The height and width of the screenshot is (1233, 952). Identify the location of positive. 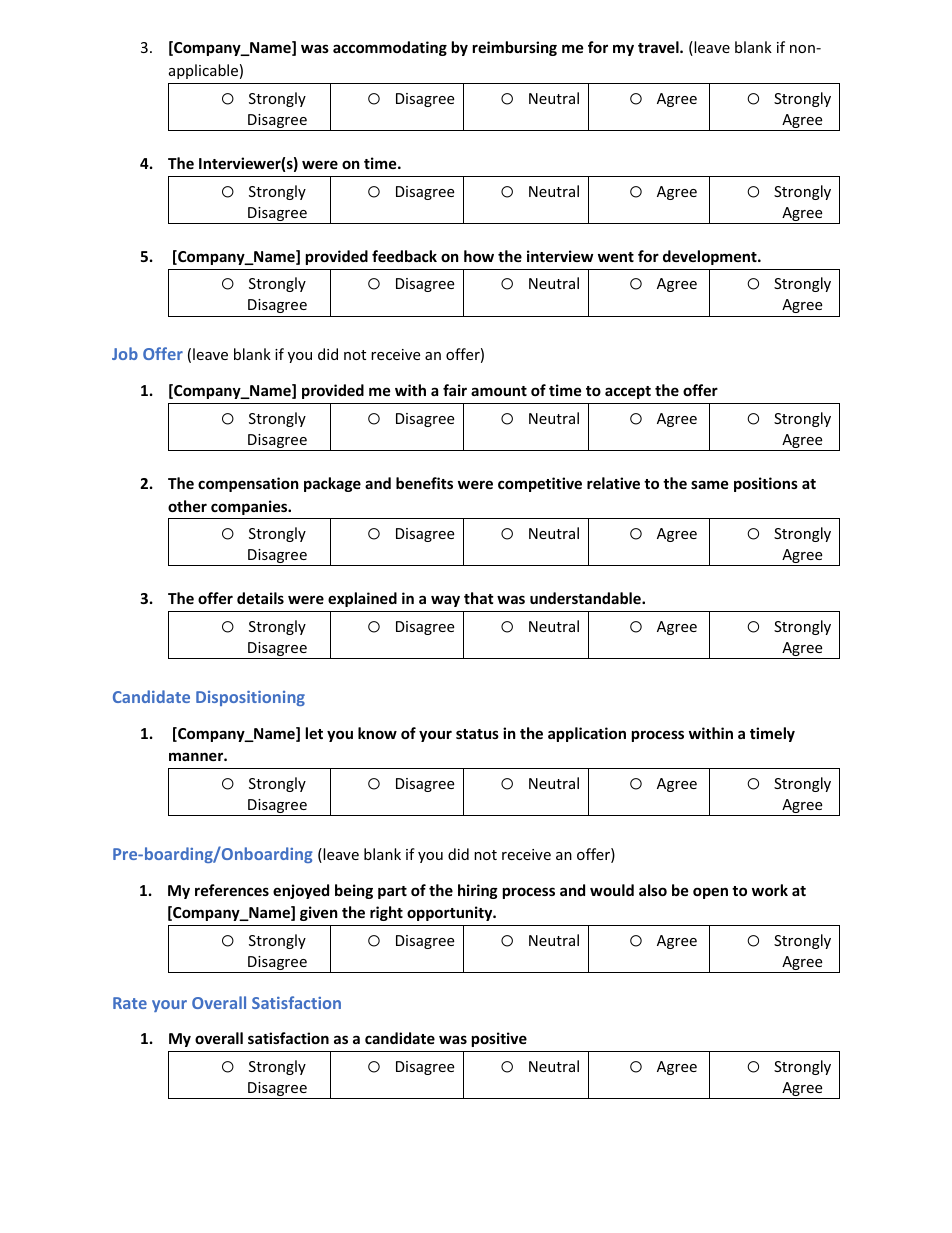
(499, 1039).
